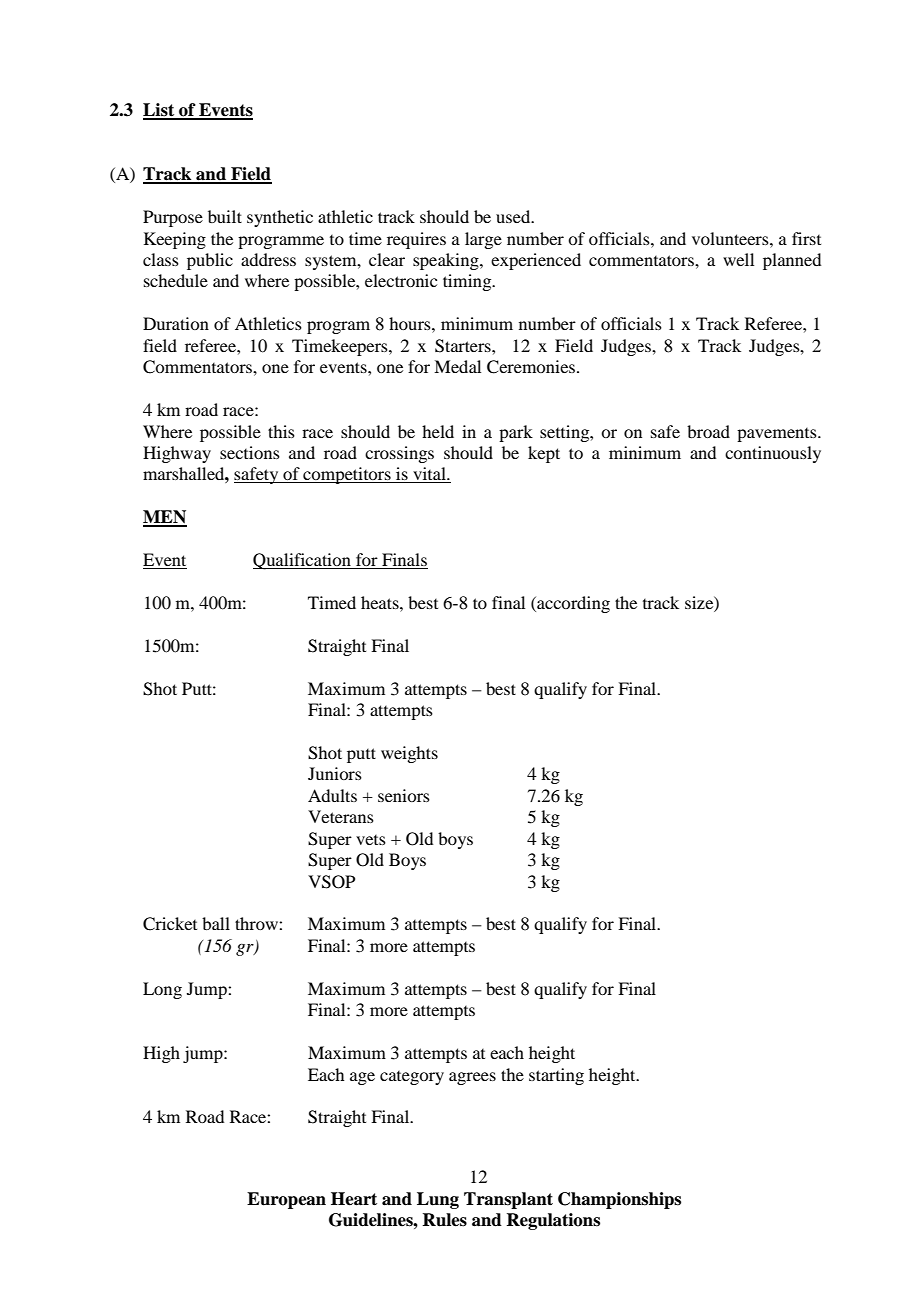 This image has width=924, height=1308. I want to click on built, so click(225, 216).
